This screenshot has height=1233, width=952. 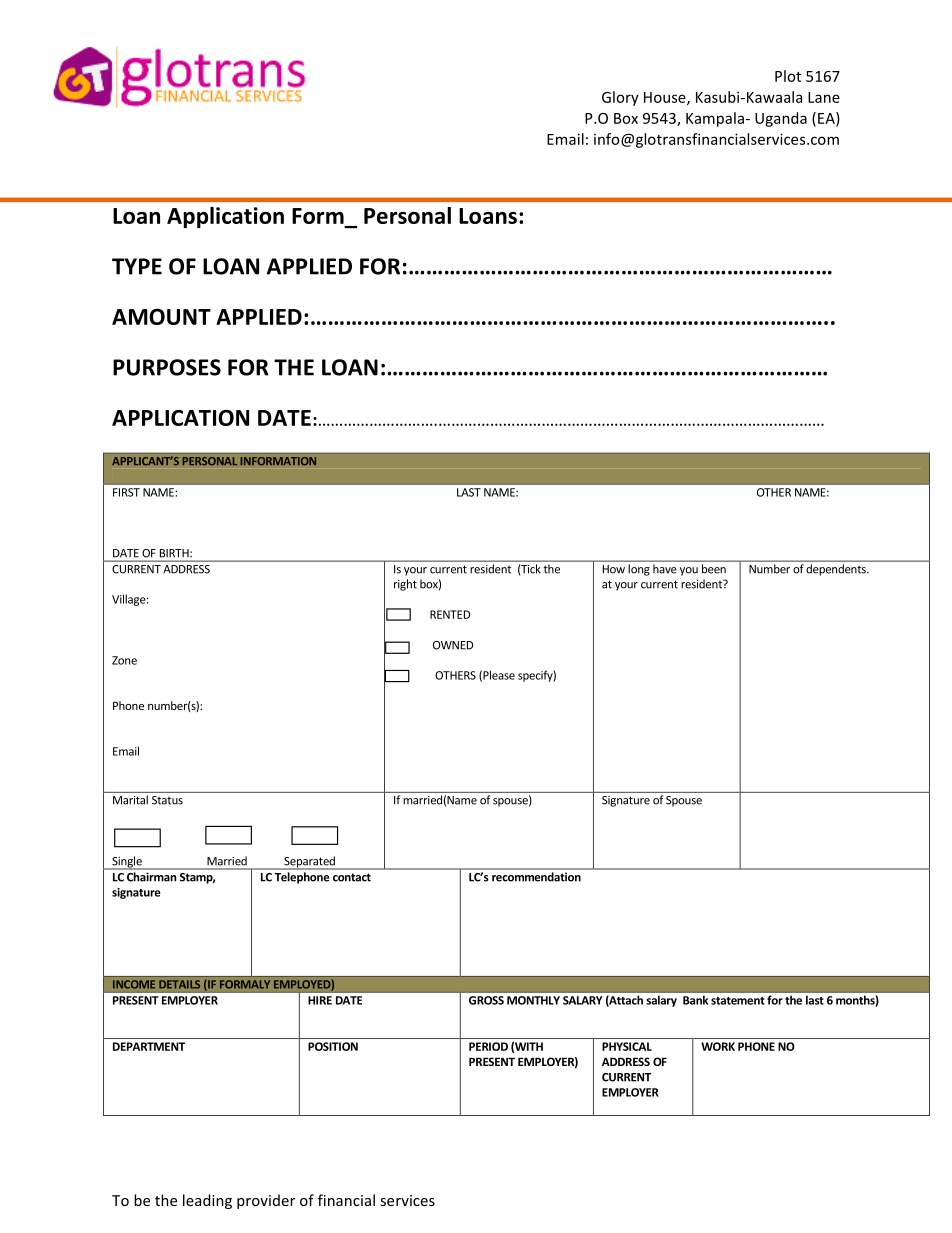 I want to click on Glory, so click(x=620, y=98).
